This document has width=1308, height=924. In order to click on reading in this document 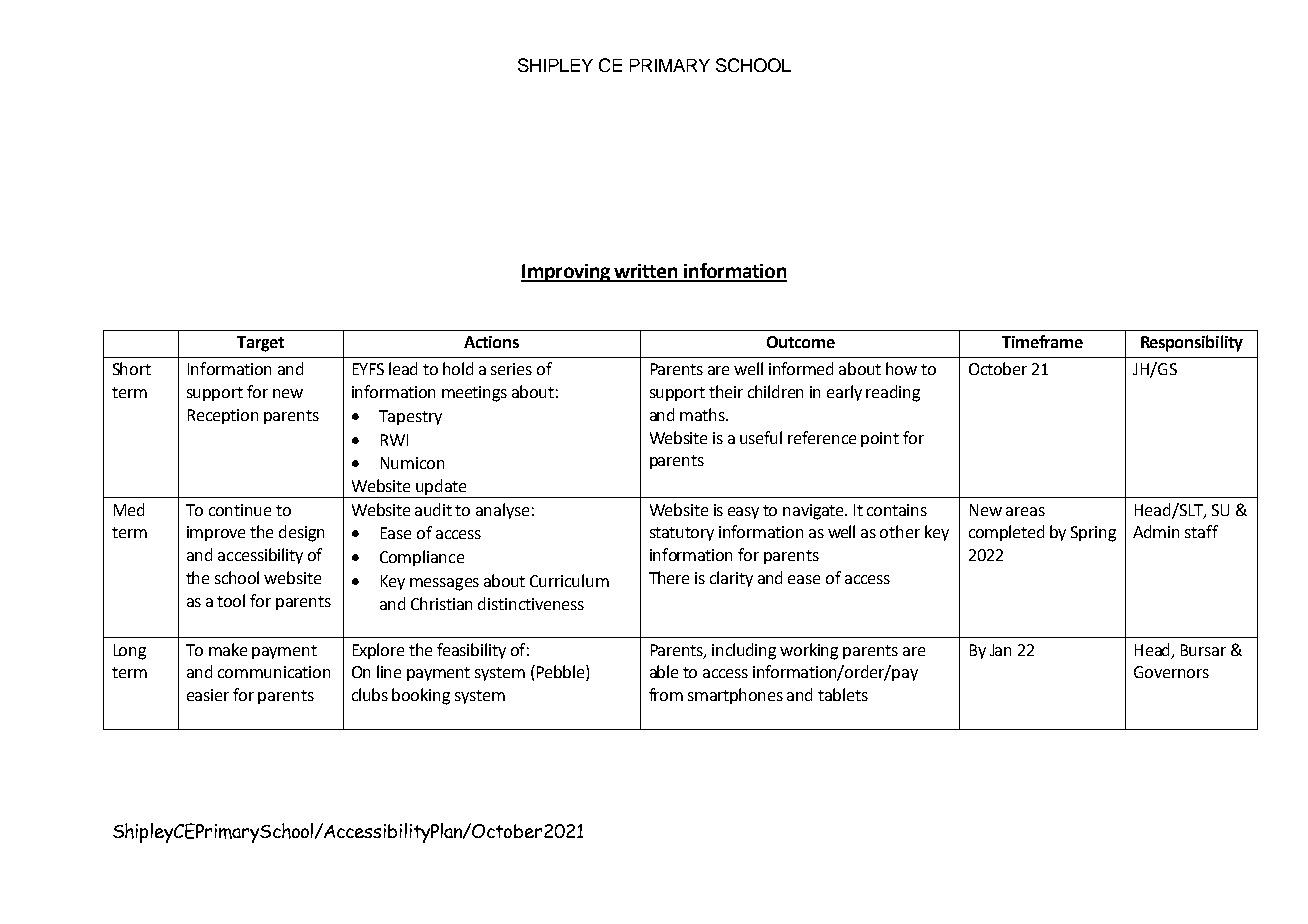, I will do `click(893, 393)`.
